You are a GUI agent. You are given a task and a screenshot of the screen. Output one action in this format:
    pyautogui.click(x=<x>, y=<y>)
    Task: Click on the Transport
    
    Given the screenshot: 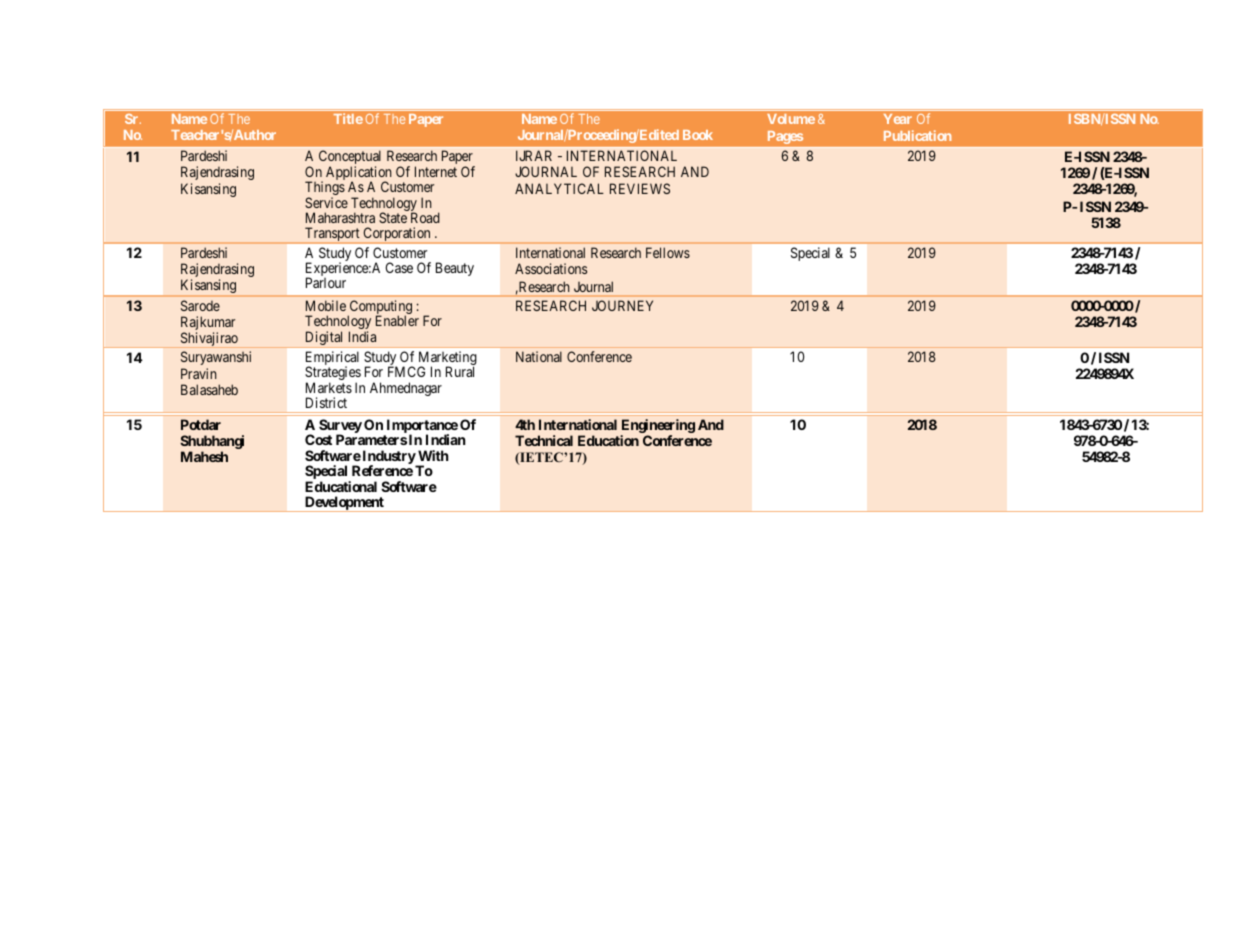 What is the action you would take?
    pyautogui.click(x=332, y=235)
